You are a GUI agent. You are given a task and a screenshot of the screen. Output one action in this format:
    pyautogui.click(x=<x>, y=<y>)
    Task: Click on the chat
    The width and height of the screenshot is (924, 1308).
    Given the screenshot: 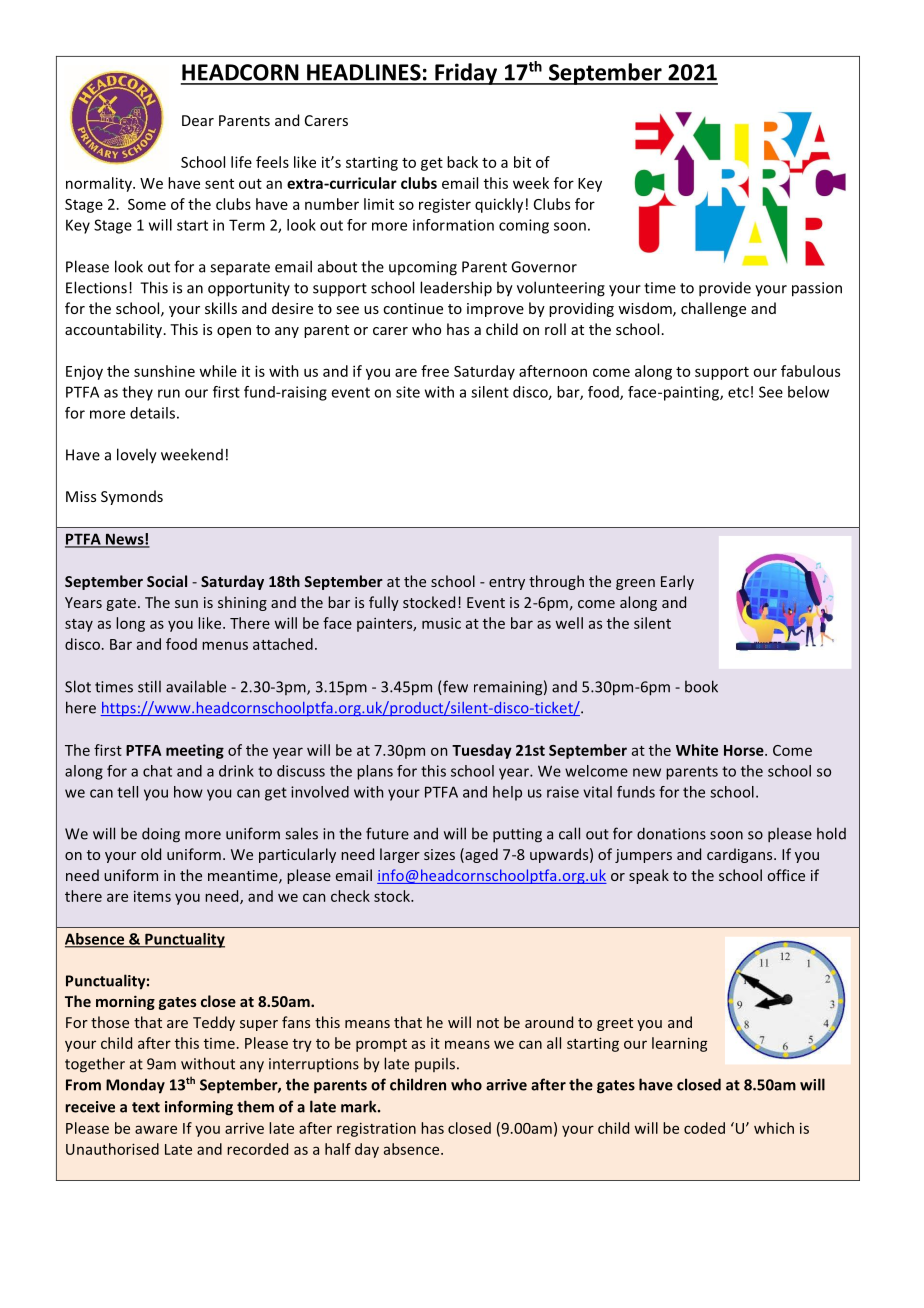 What is the action you would take?
    pyautogui.click(x=157, y=771)
